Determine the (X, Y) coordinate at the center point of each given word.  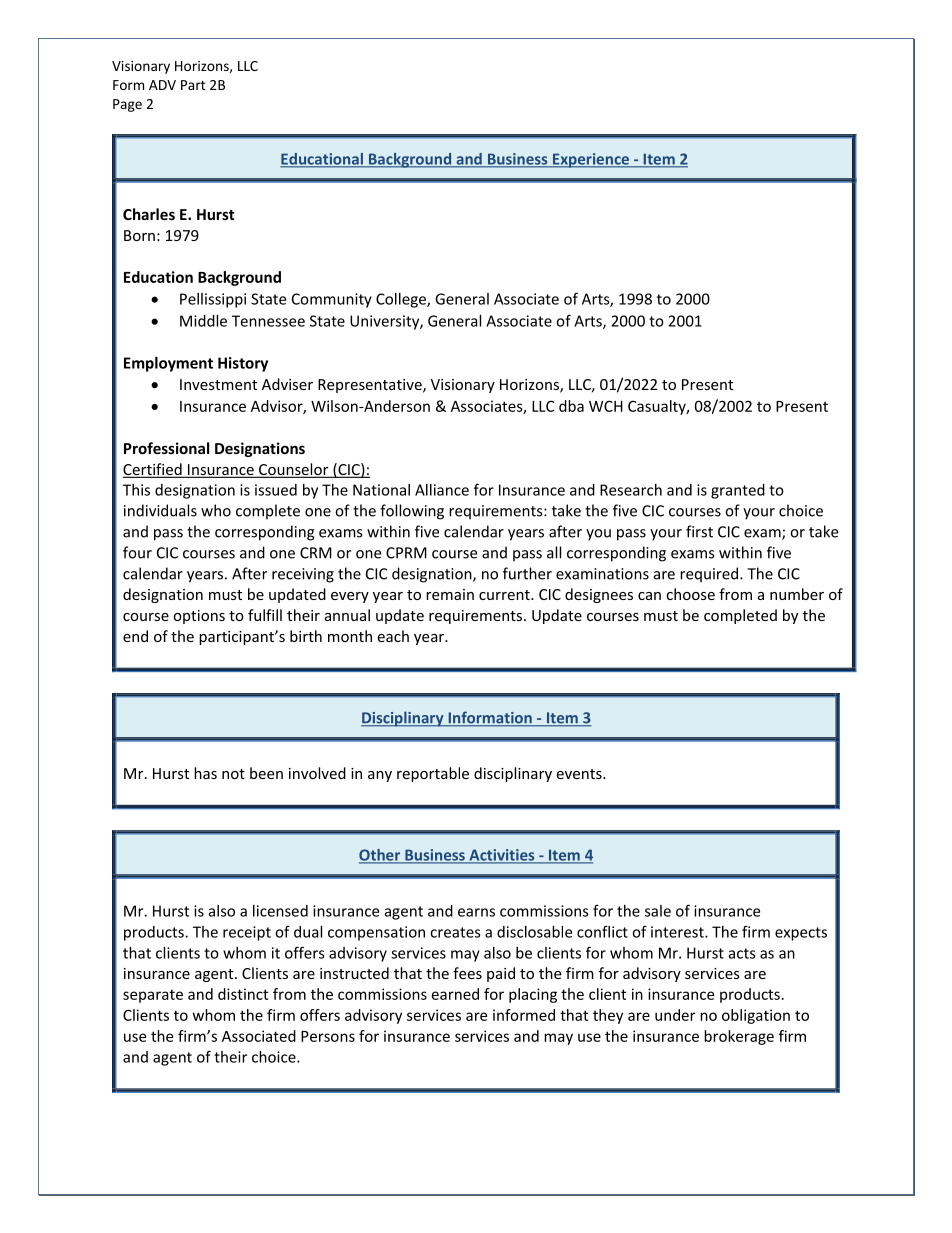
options (199, 617)
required (710, 575)
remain (450, 594)
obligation (756, 1016)
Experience (591, 160)
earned (455, 994)
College (402, 300)
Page (127, 105)
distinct (243, 994)
